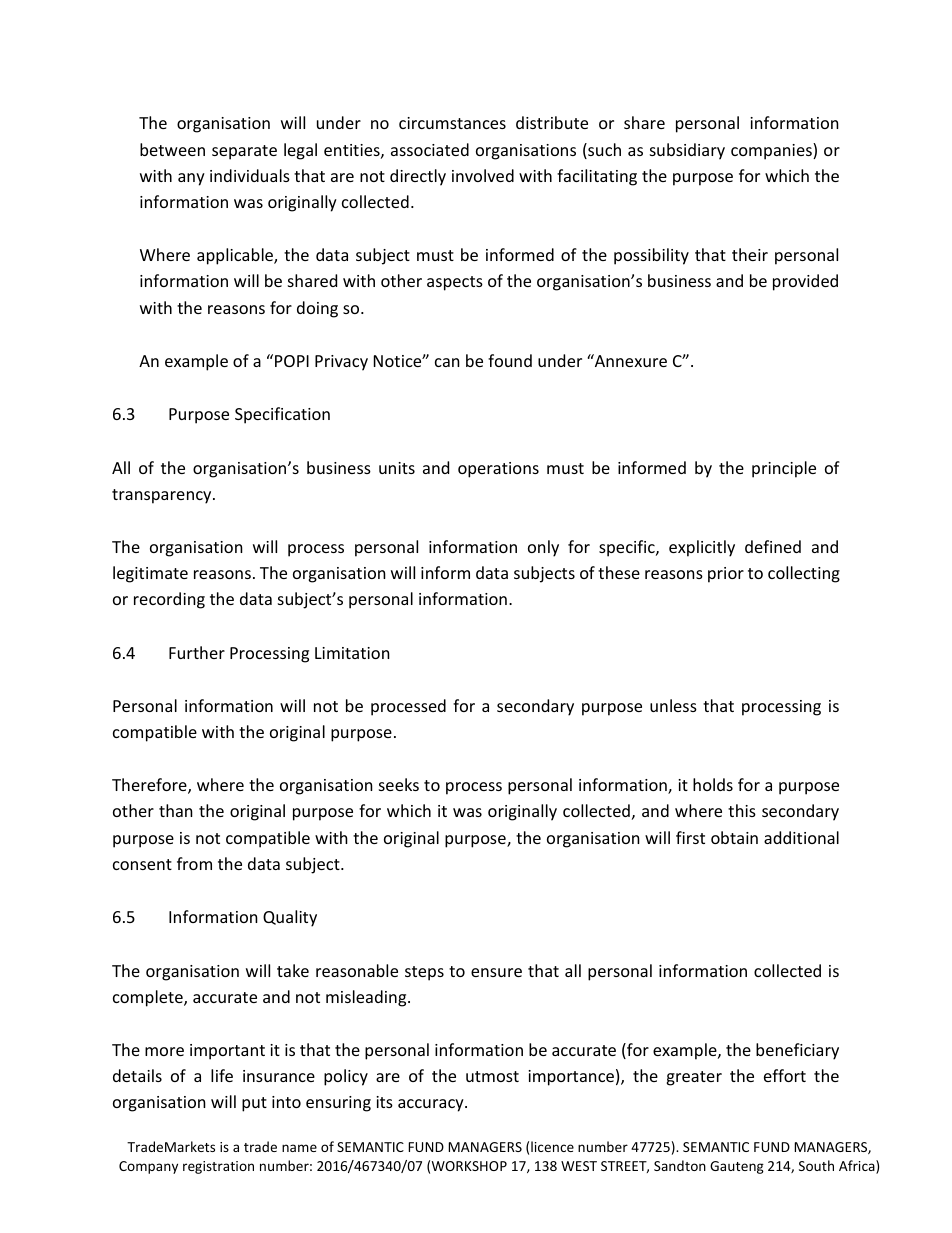 This document has height=1233, width=952. Describe the element at coordinates (734, 837) in the document. I see `obtain` at that location.
